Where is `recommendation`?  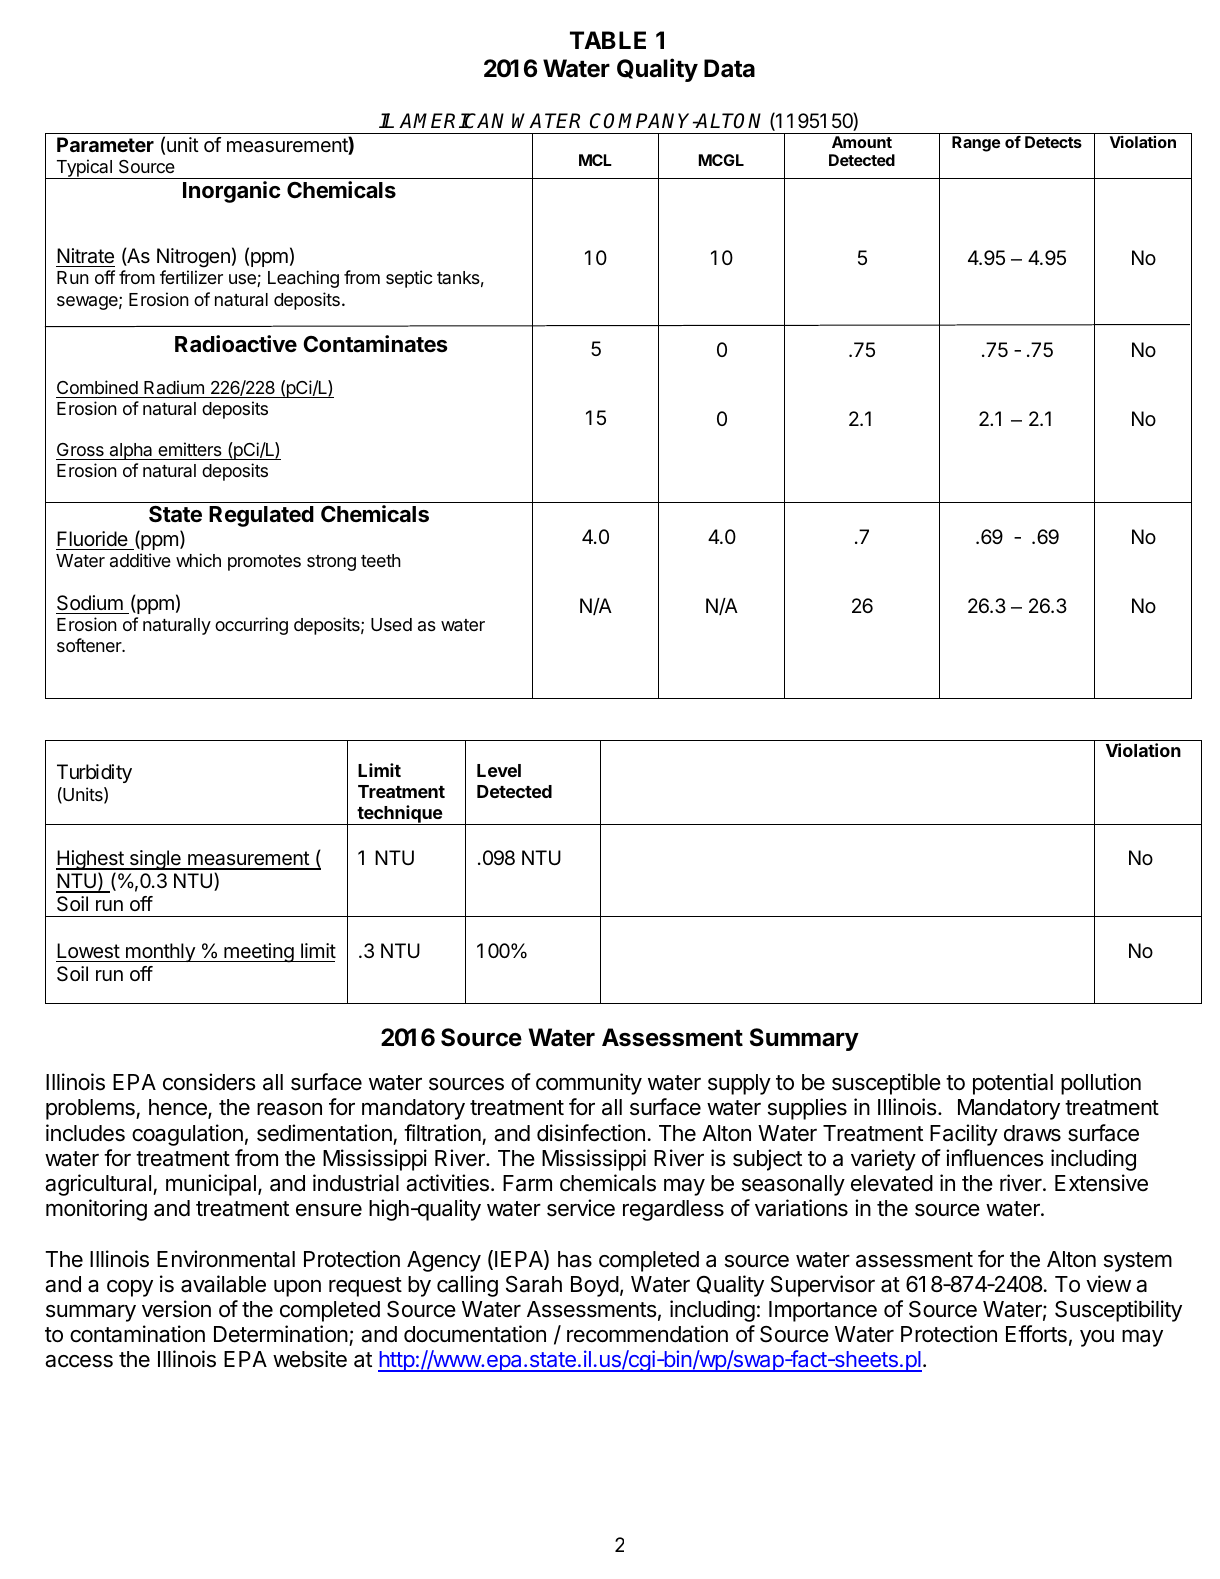 recommendation is located at coordinates (647, 1334).
